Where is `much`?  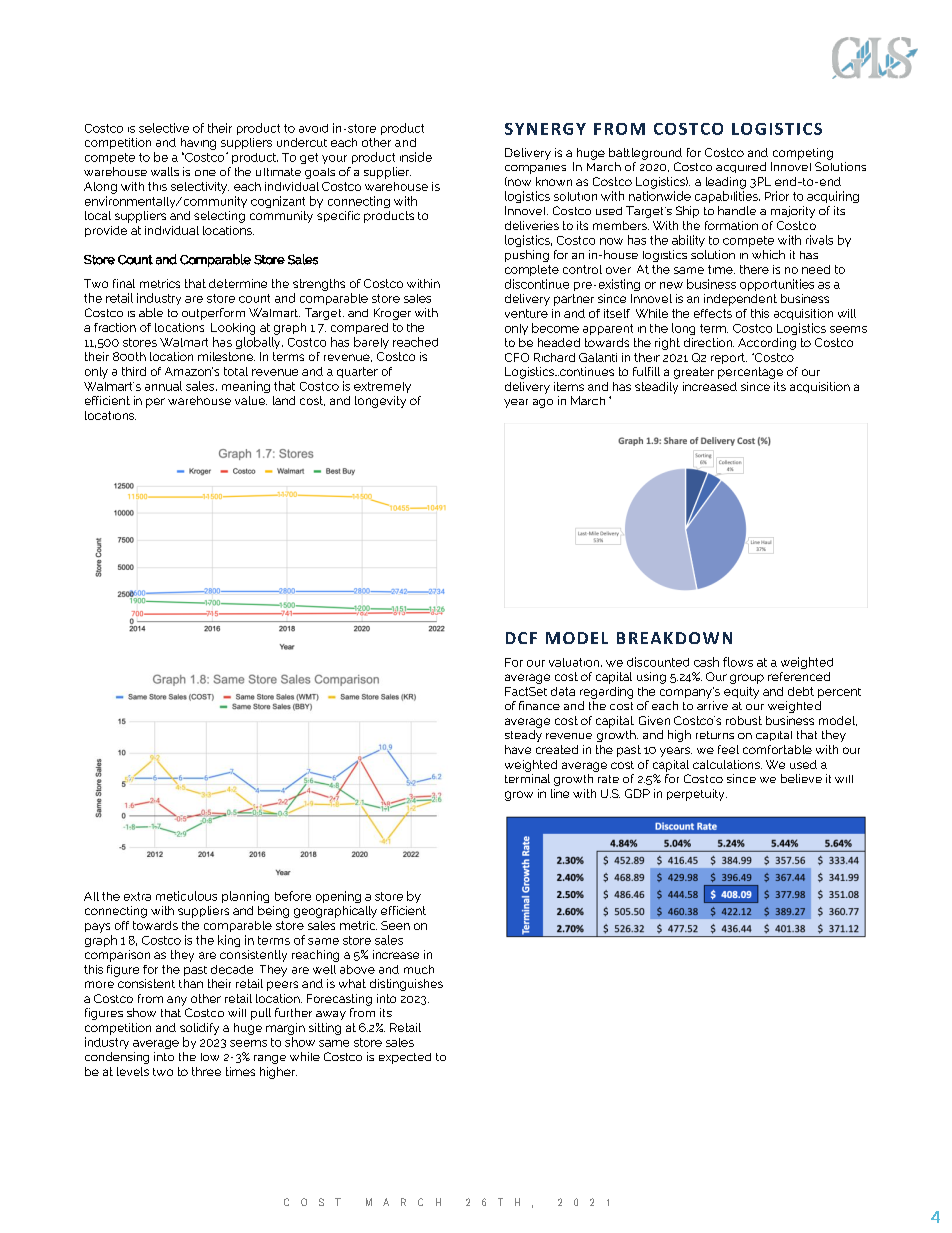 much is located at coordinates (419, 969).
